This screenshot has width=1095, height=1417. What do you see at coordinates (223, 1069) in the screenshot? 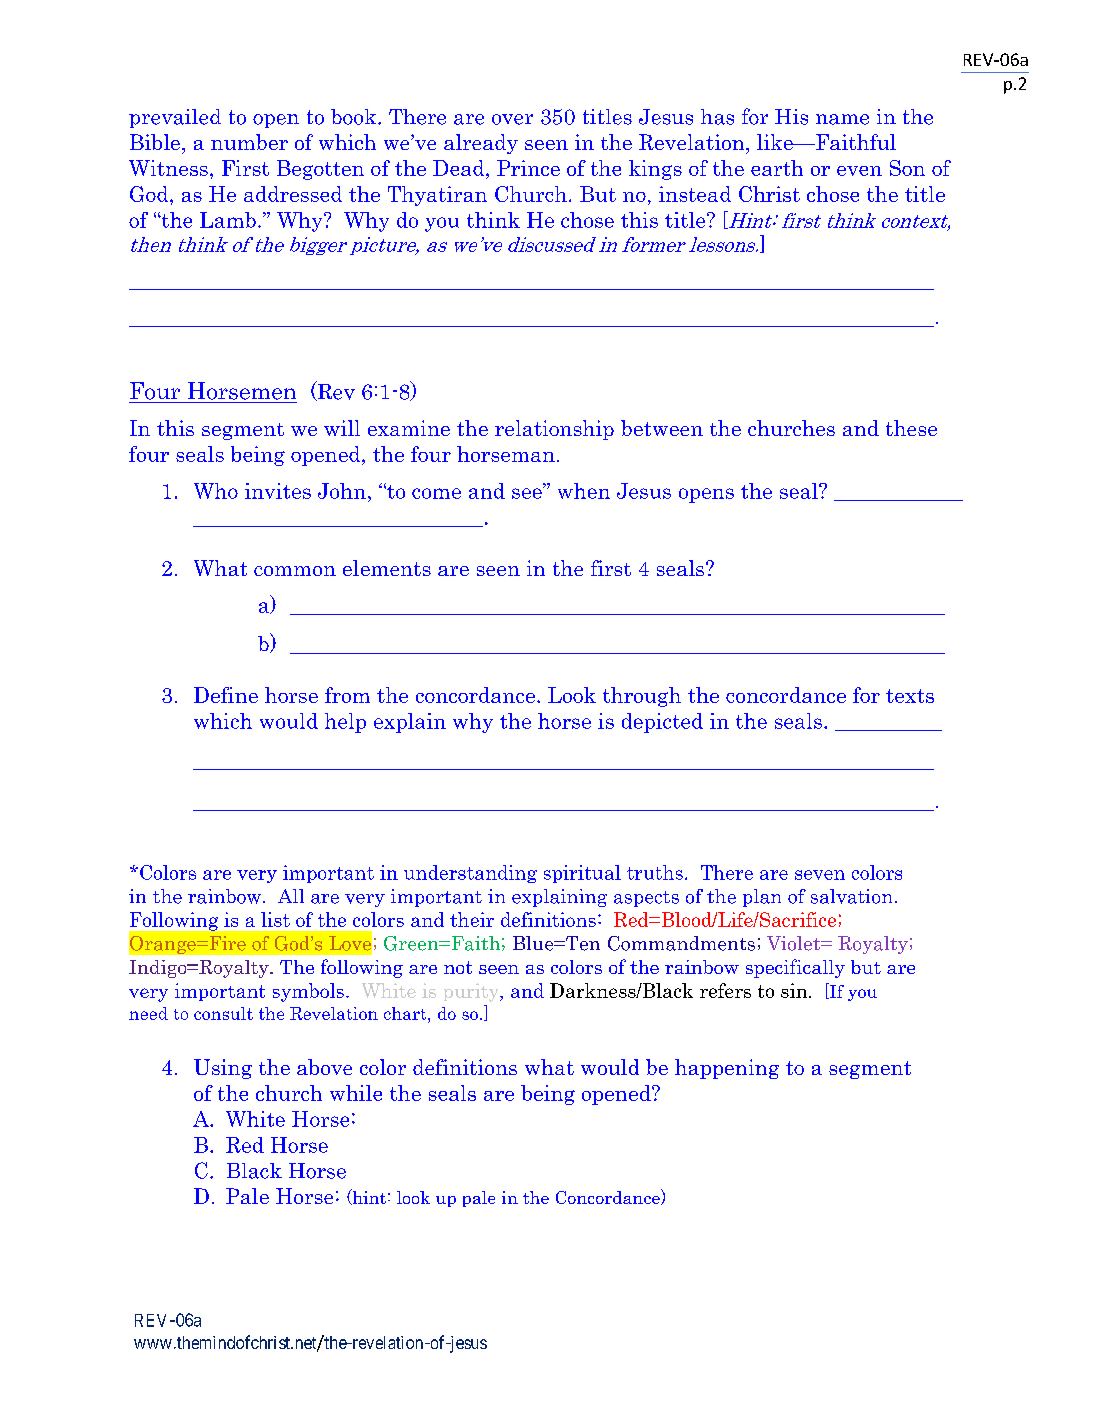
I see `Using` at bounding box center [223, 1069].
